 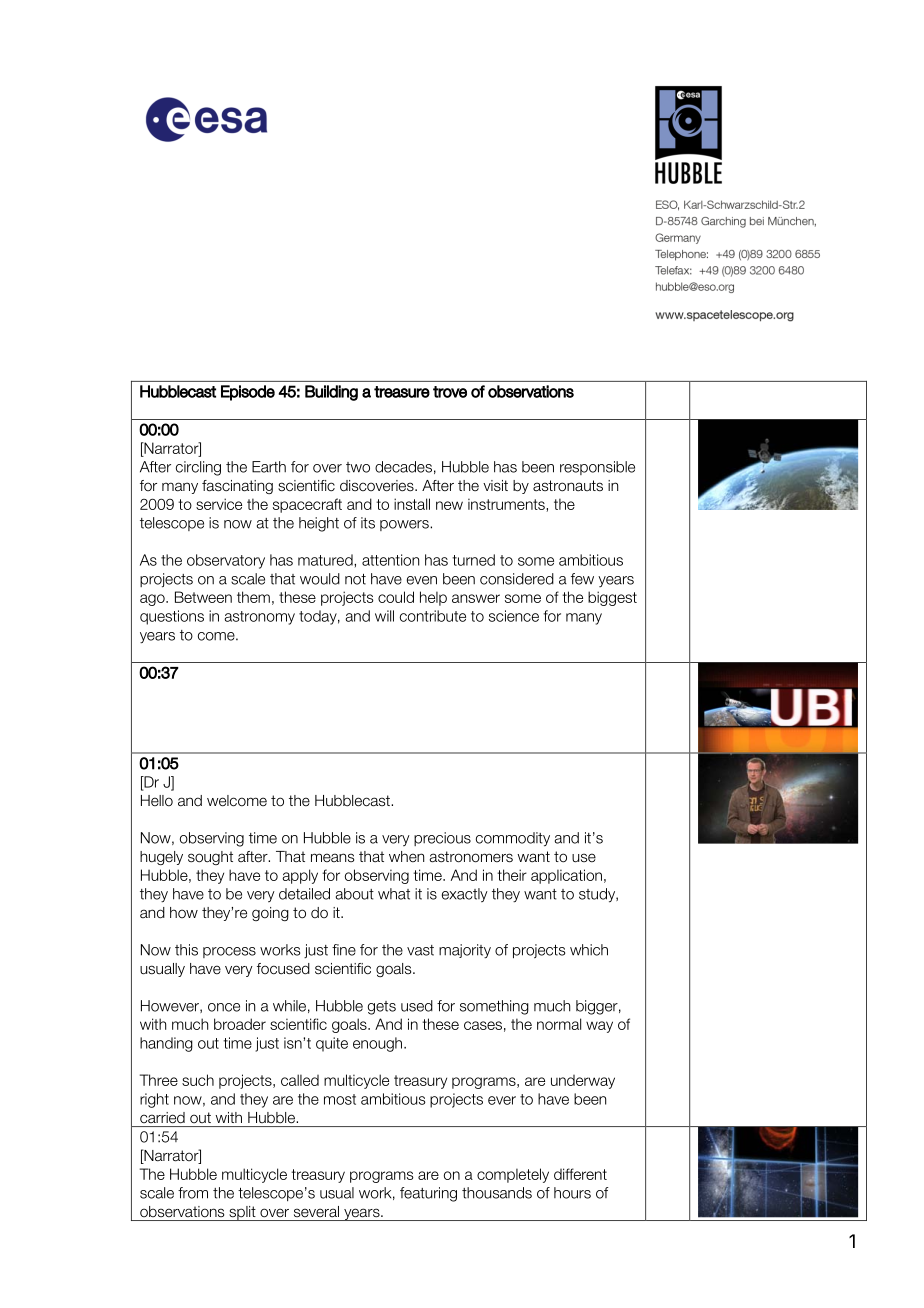 What do you see at coordinates (402, 392) in the screenshot?
I see `treasure` at bounding box center [402, 392].
